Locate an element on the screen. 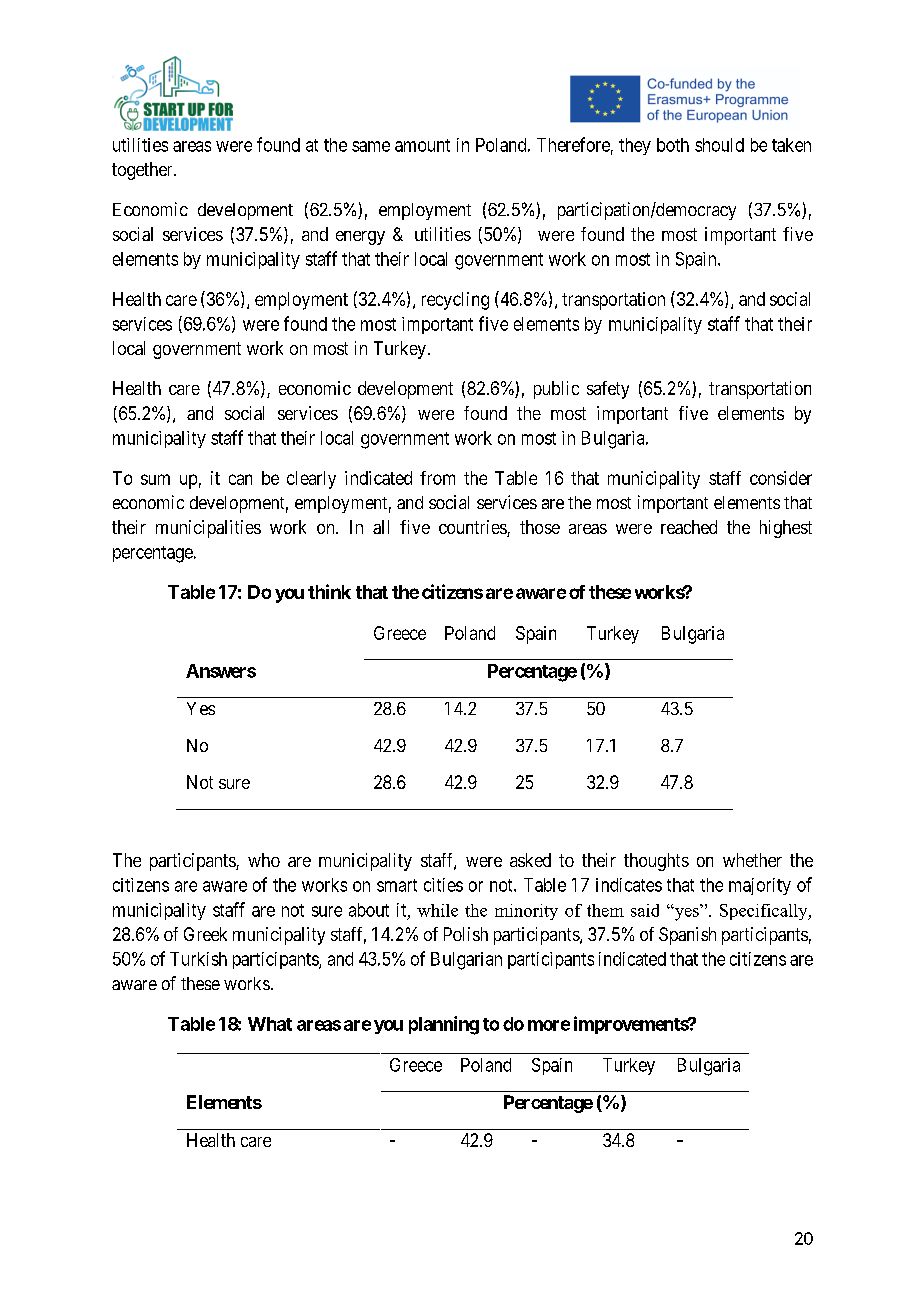  asked is located at coordinates (530, 860).
